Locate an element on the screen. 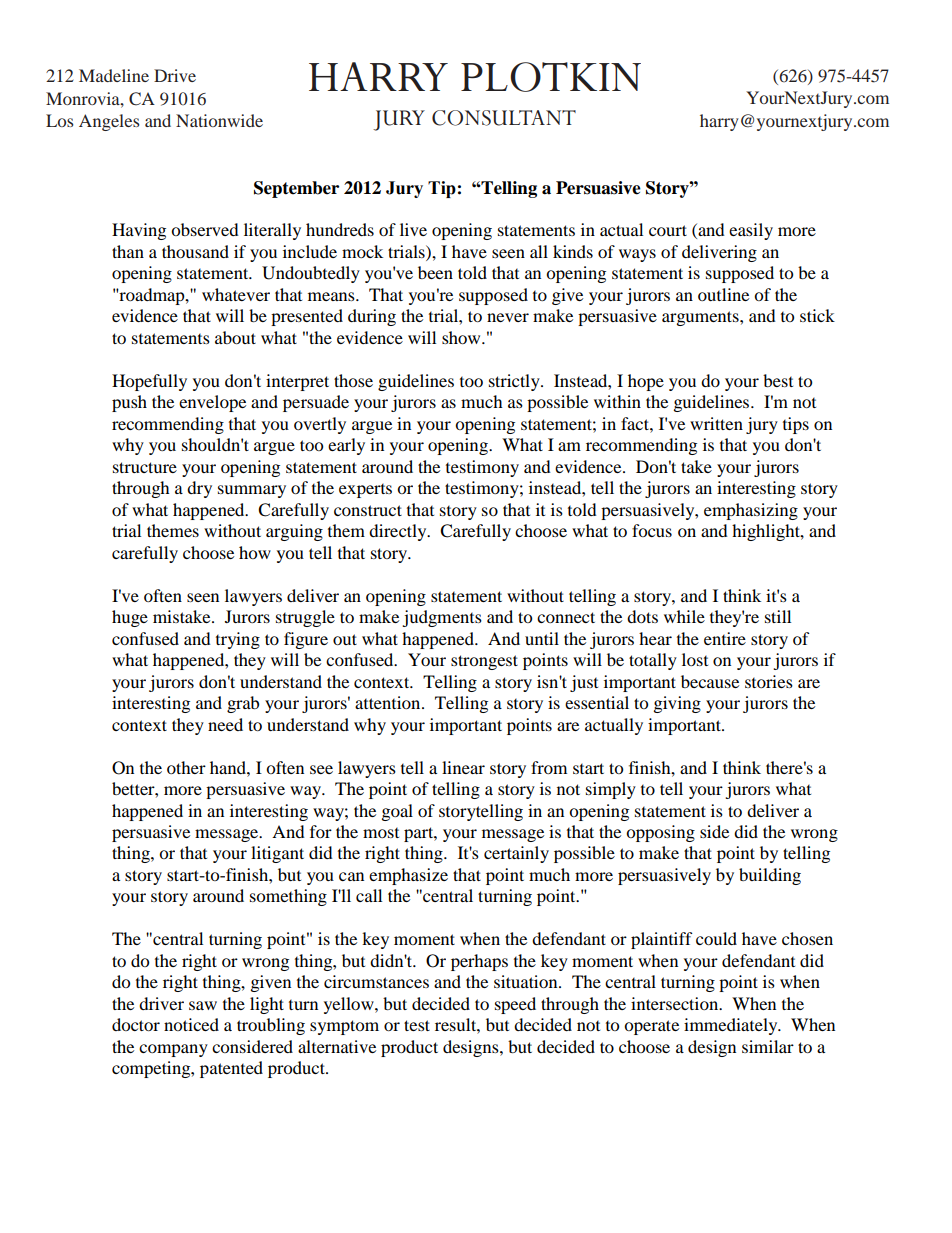 The image size is (952, 1233). need is located at coordinates (225, 724).
